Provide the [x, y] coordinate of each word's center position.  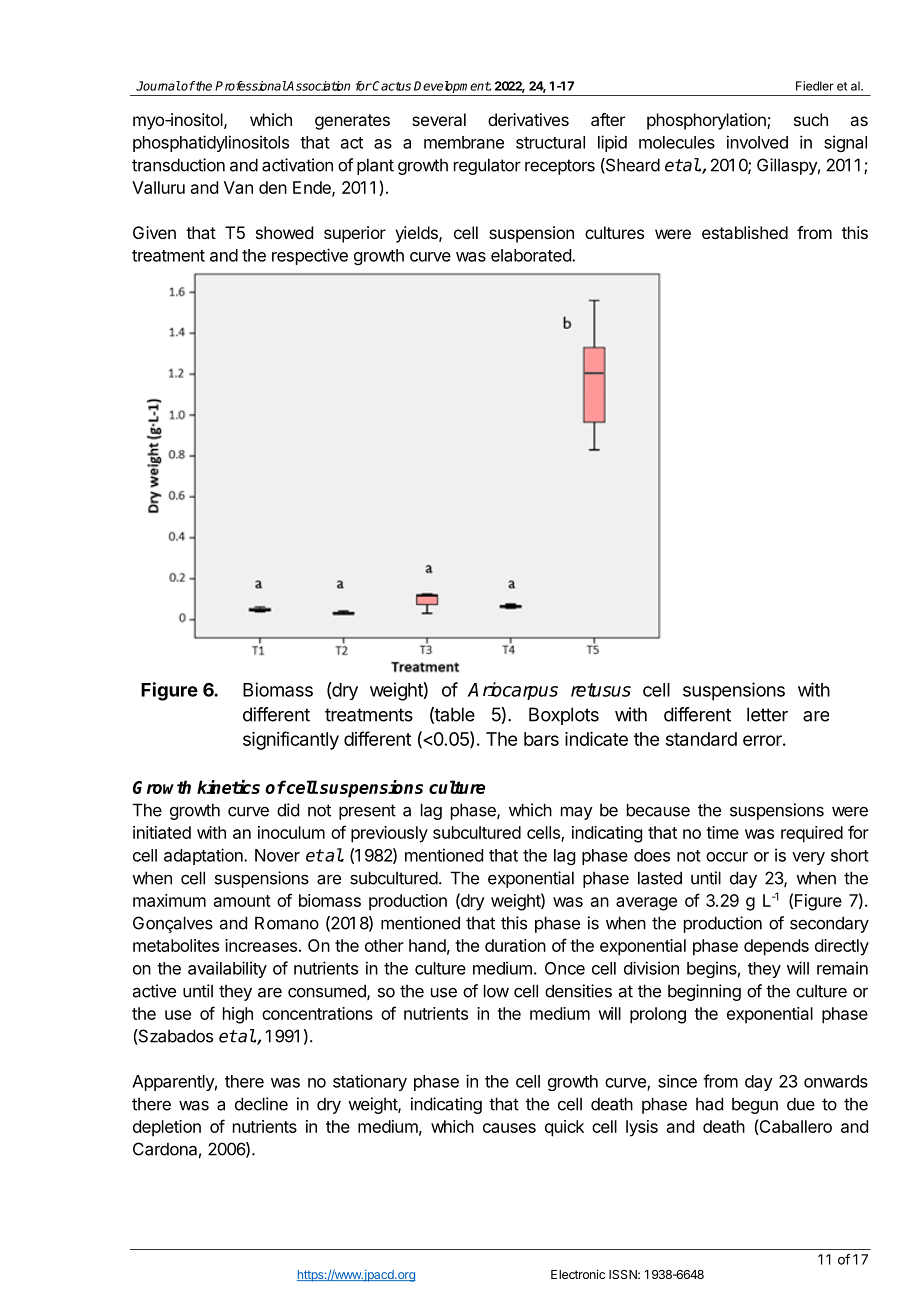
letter [767, 714]
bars [541, 739]
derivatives [528, 119]
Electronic [578, 1274]
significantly [291, 740]
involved [757, 142]
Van [238, 187]
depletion [167, 1128]
